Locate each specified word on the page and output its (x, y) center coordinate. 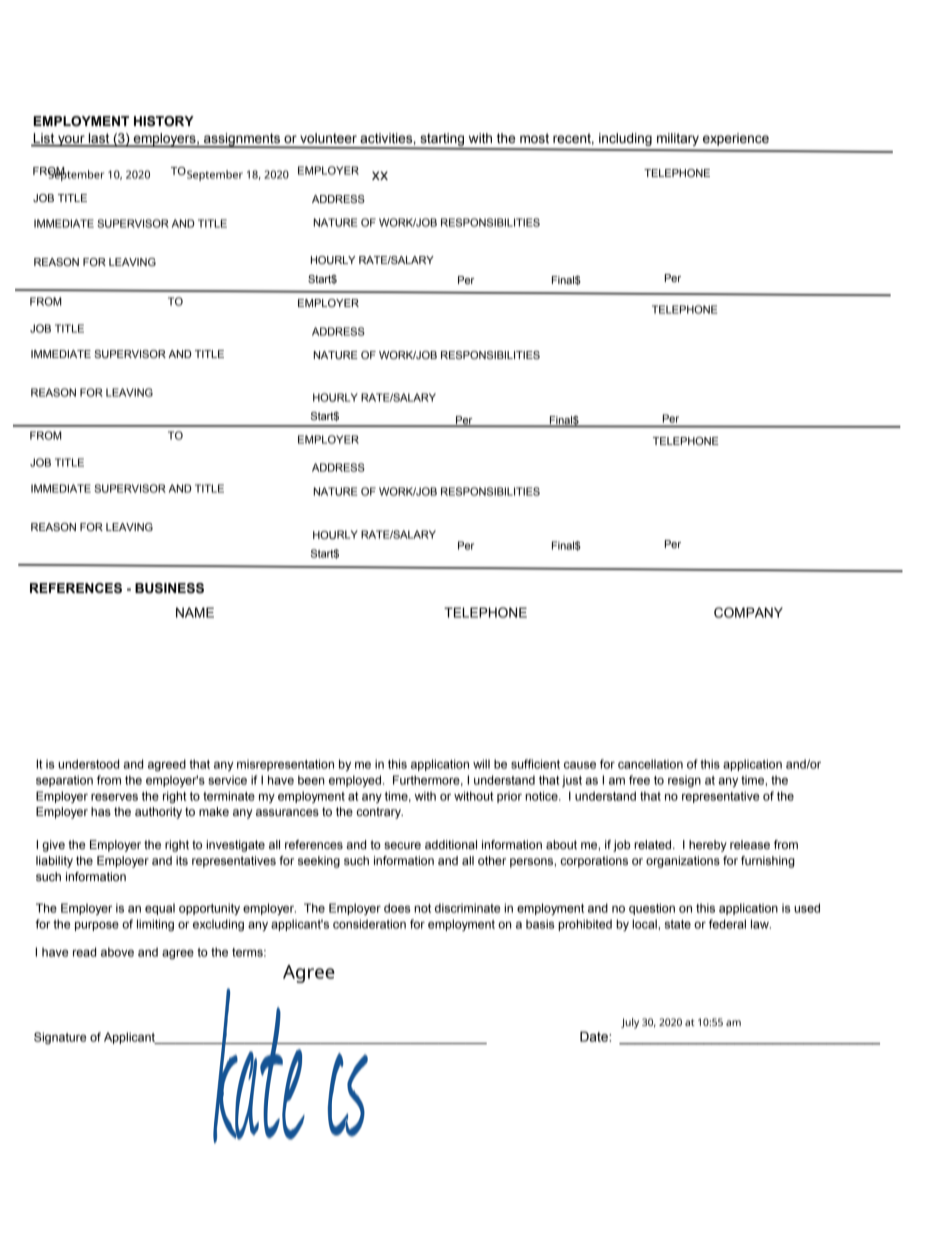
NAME (195, 612)
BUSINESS (169, 588)
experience (736, 139)
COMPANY (748, 612)
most (534, 138)
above (117, 952)
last (99, 139)
